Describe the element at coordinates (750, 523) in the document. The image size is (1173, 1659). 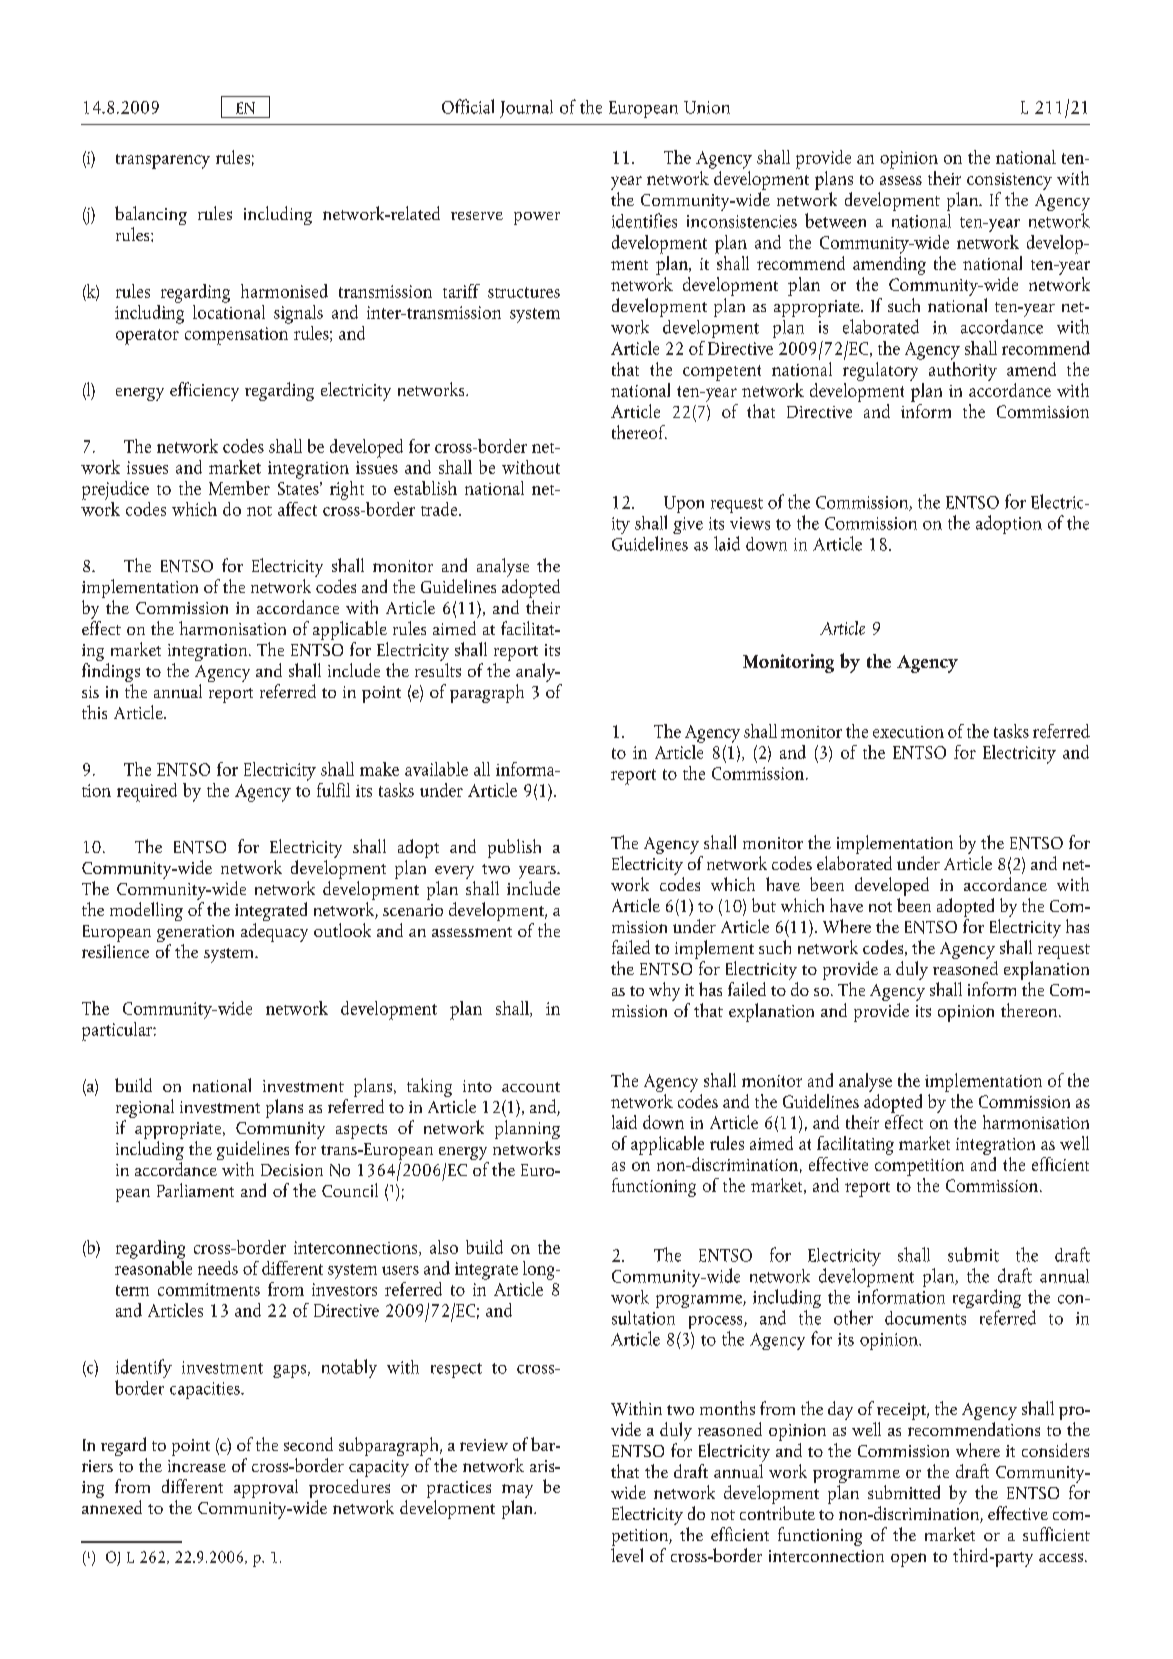
I see `views` at that location.
